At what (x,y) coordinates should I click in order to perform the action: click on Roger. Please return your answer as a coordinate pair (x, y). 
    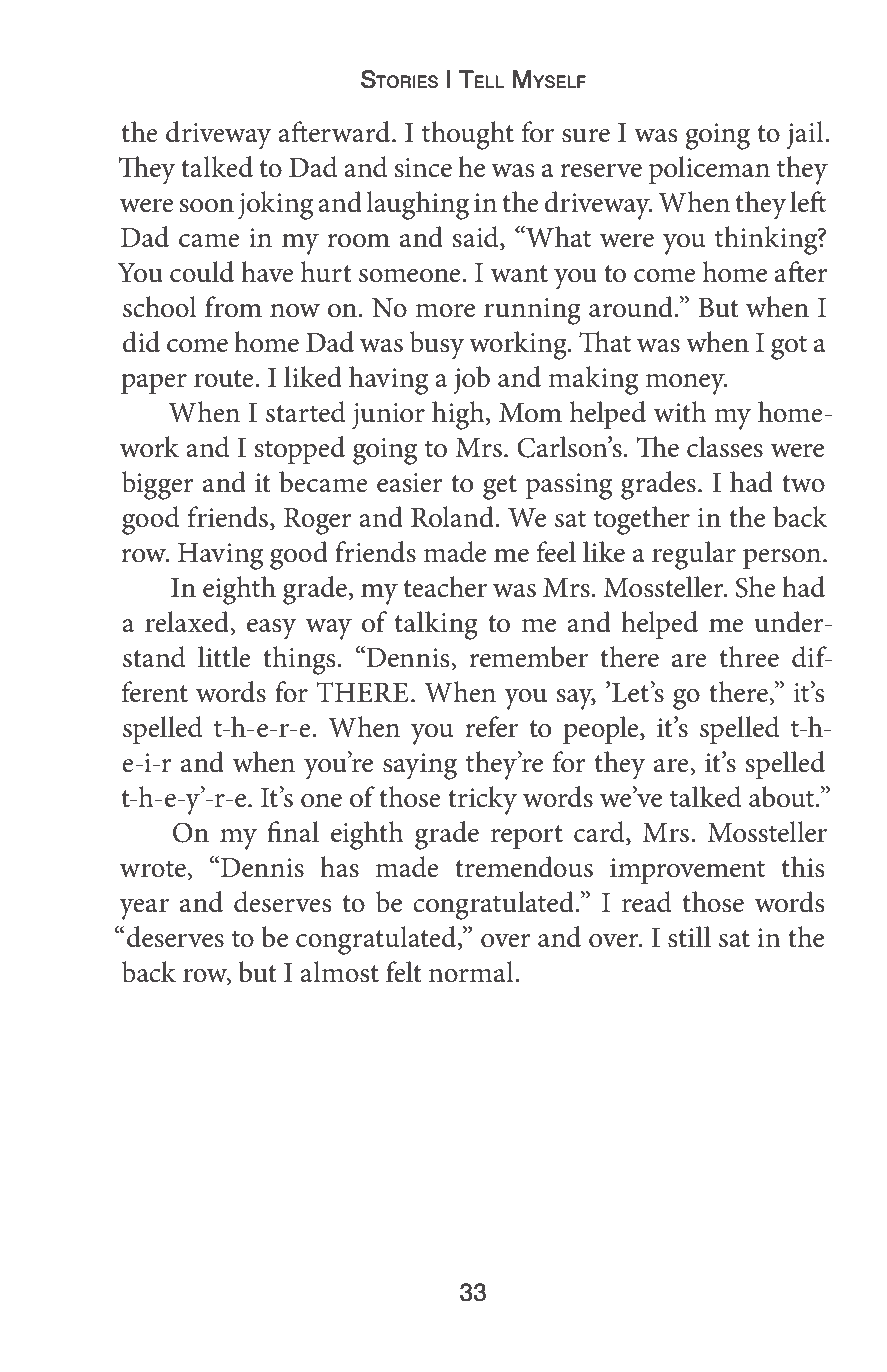
    Looking at the image, I should click on (318, 521).
